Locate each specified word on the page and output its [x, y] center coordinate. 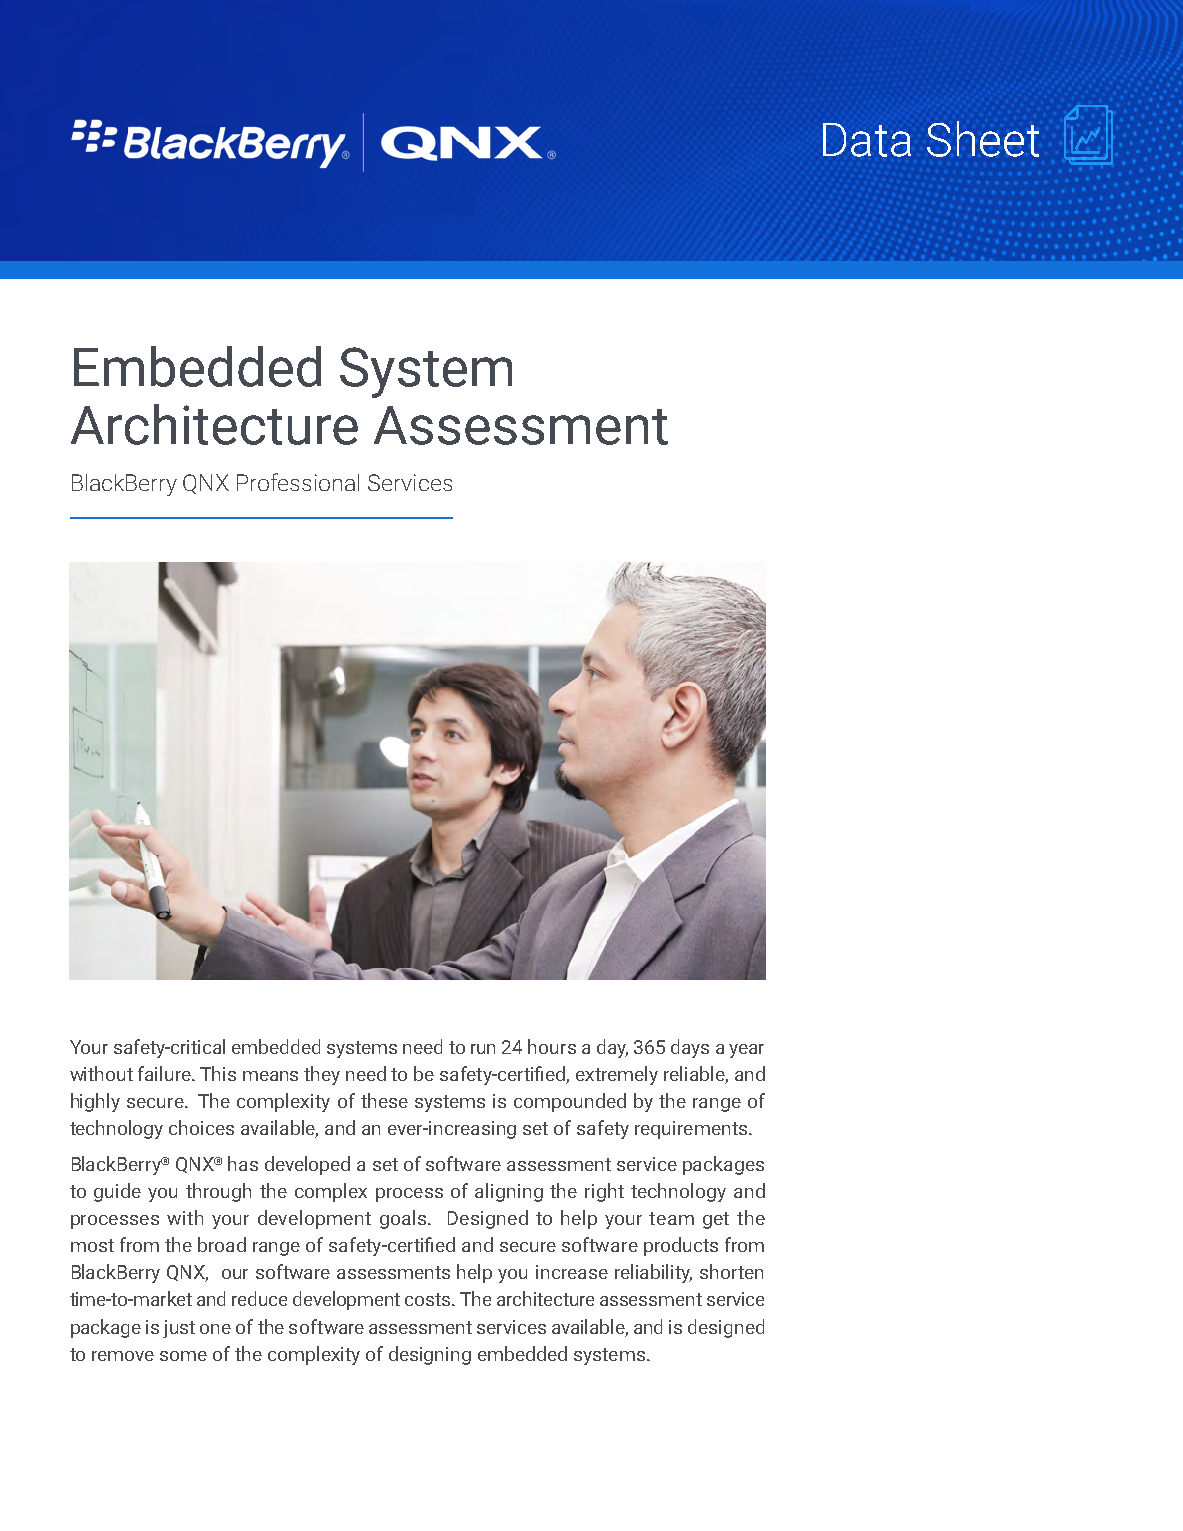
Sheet [983, 139]
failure [166, 1073]
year [746, 1051]
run [483, 1049]
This [218, 1073]
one [215, 1329]
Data [867, 140]
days [690, 1048]
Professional [298, 482]
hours [552, 1046]
